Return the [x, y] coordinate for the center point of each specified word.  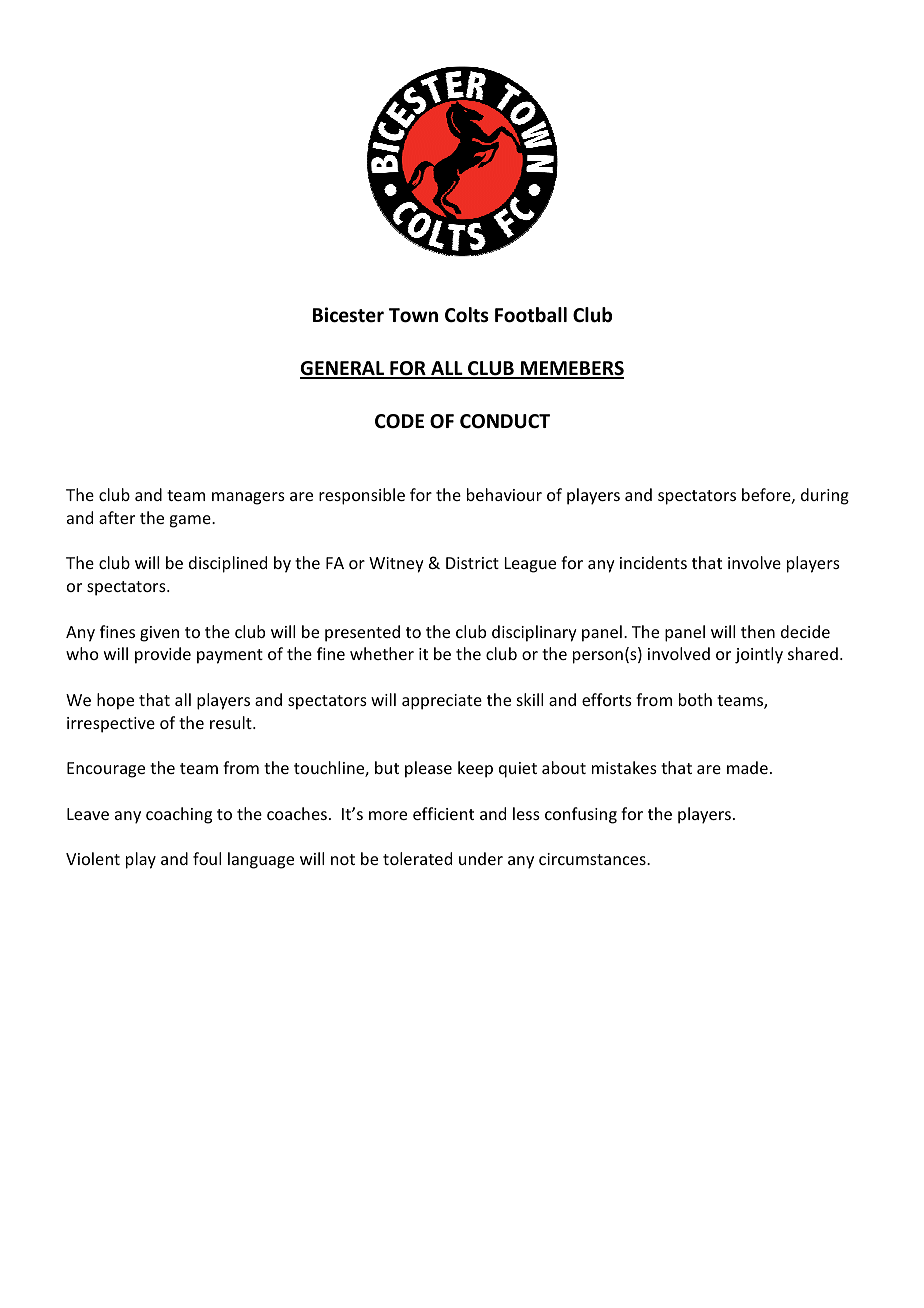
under [481, 858]
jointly [759, 655]
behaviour [504, 494]
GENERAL [343, 369]
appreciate [442, 702]
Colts [467, 315]
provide [163, 655]
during [825, 496]
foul [207, 858]
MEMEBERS [571, 369]
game [191, 521]
